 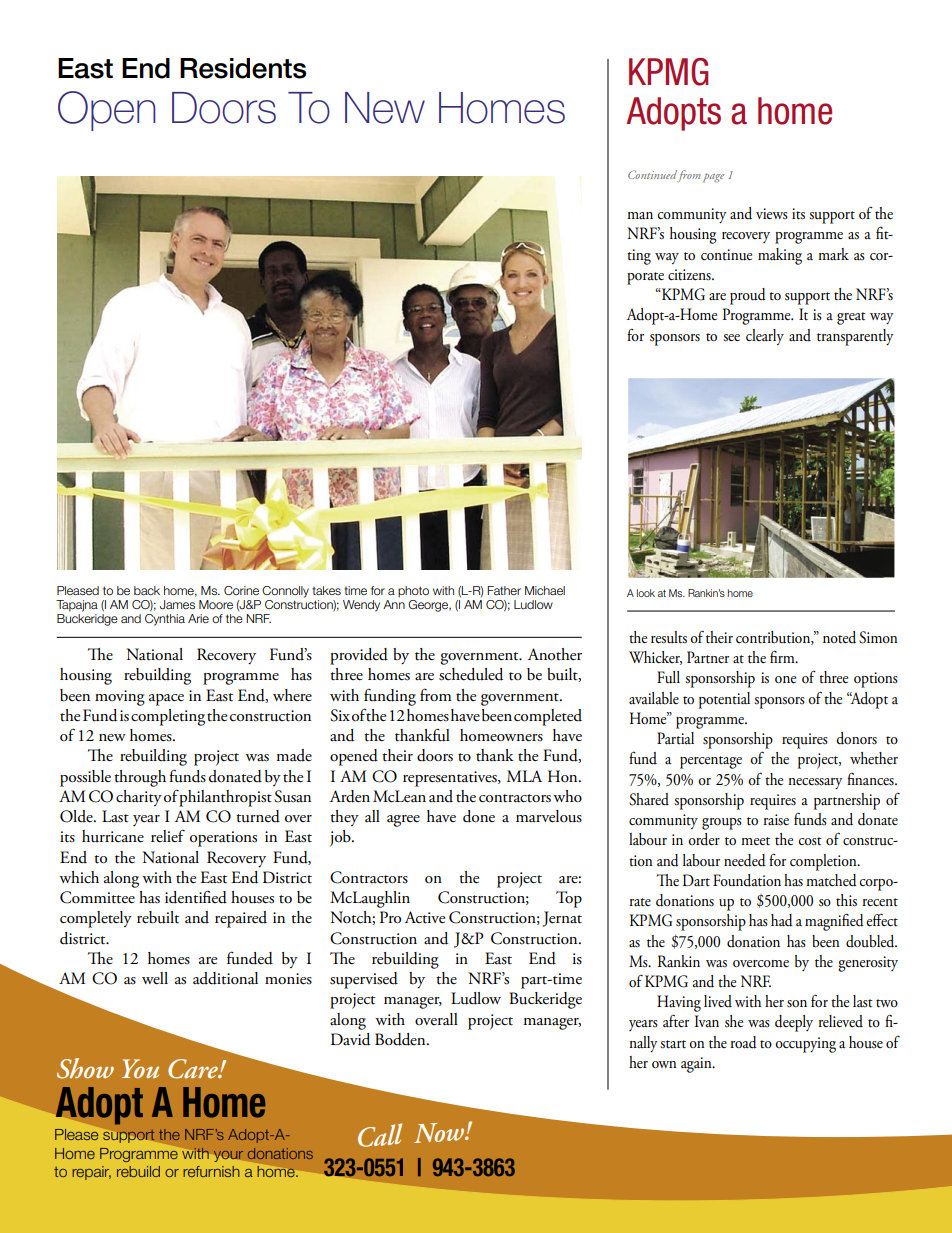 What do you see at coordinates (839, 637) in the image?
I see `noted` at bounding box center [839, 637].
